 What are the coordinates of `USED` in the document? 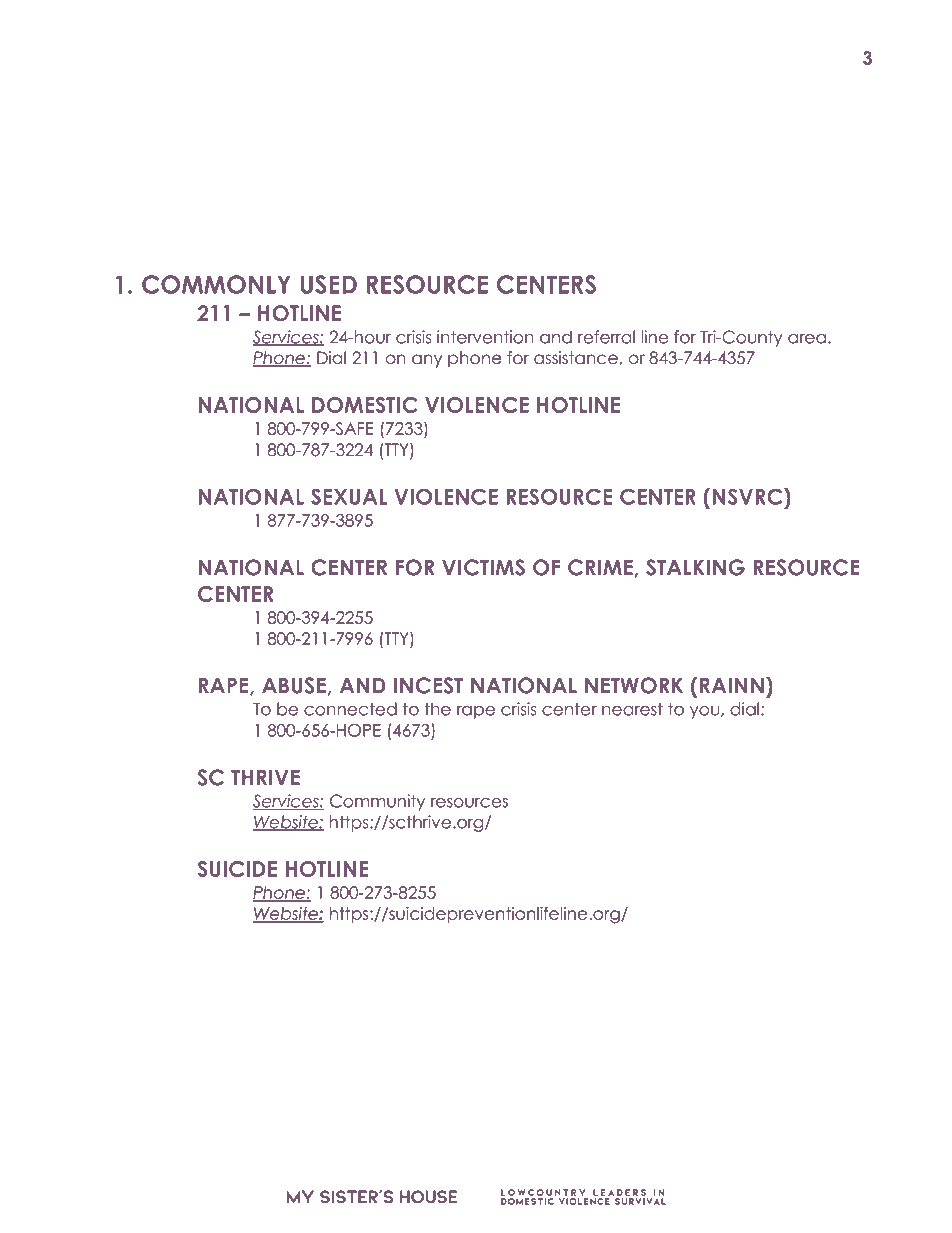 It's located at (329, 284).
